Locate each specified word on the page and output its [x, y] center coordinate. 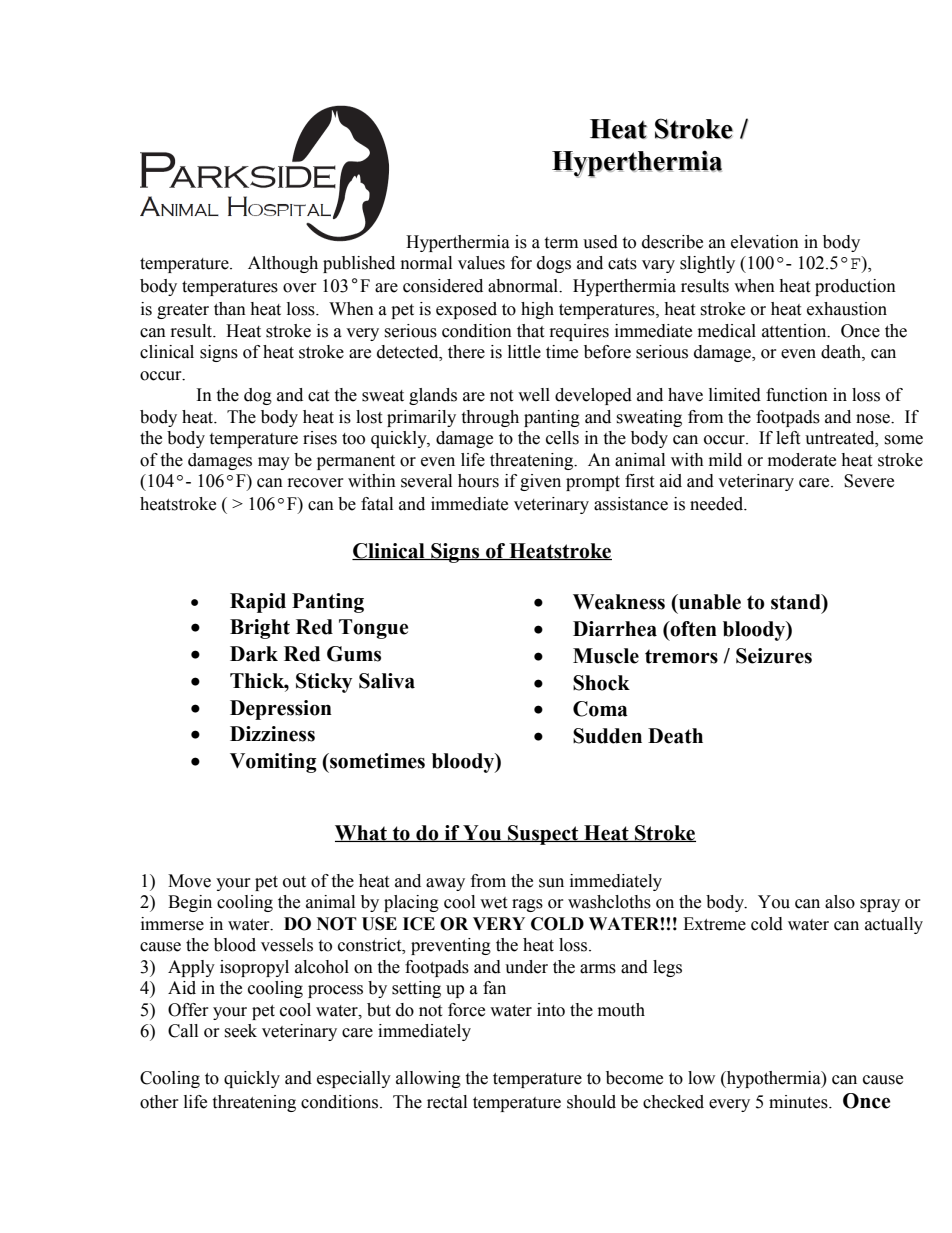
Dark [254, 654]
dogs [554, 264]
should [591, 1102]
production [855, 287]
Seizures [774, 656]
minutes [799, 1102]
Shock [601, 683]
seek [240, 1031]
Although [283, 264]
